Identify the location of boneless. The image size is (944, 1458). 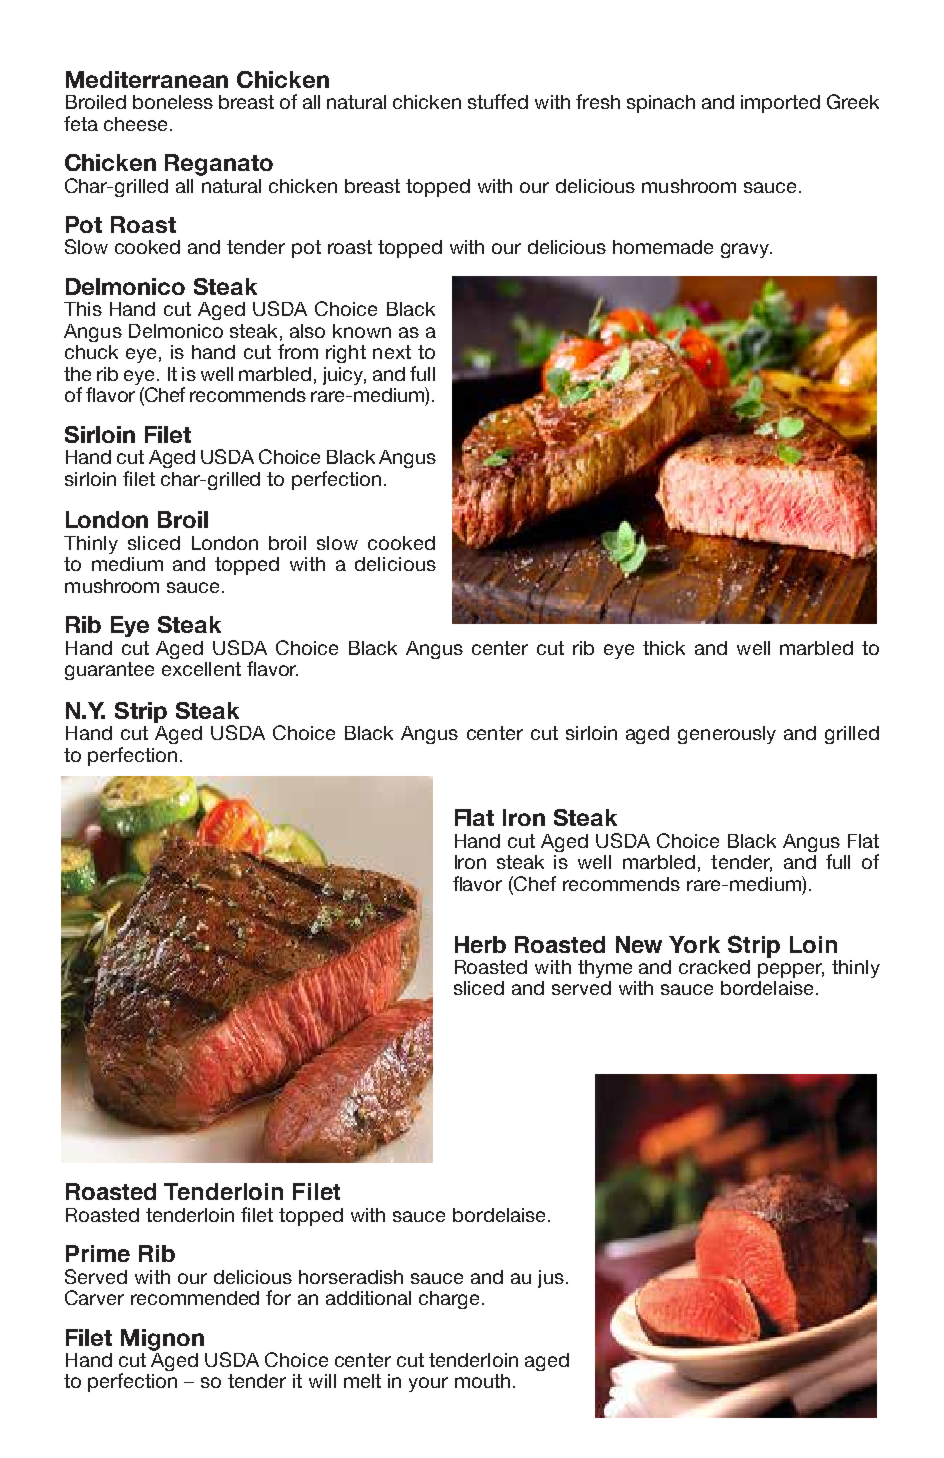
(173, 102).
